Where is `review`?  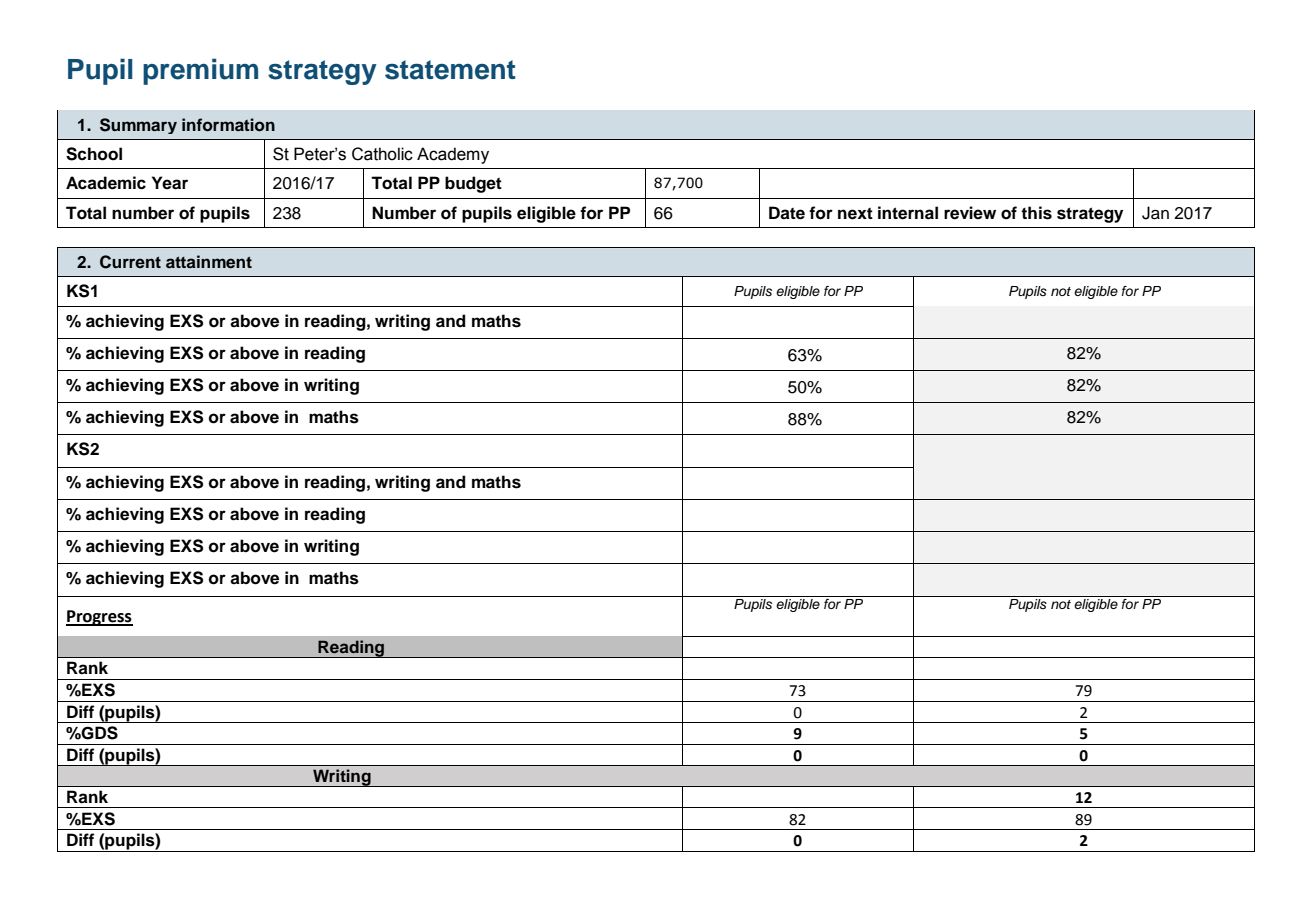 review is located at coordinates (970, 213).
